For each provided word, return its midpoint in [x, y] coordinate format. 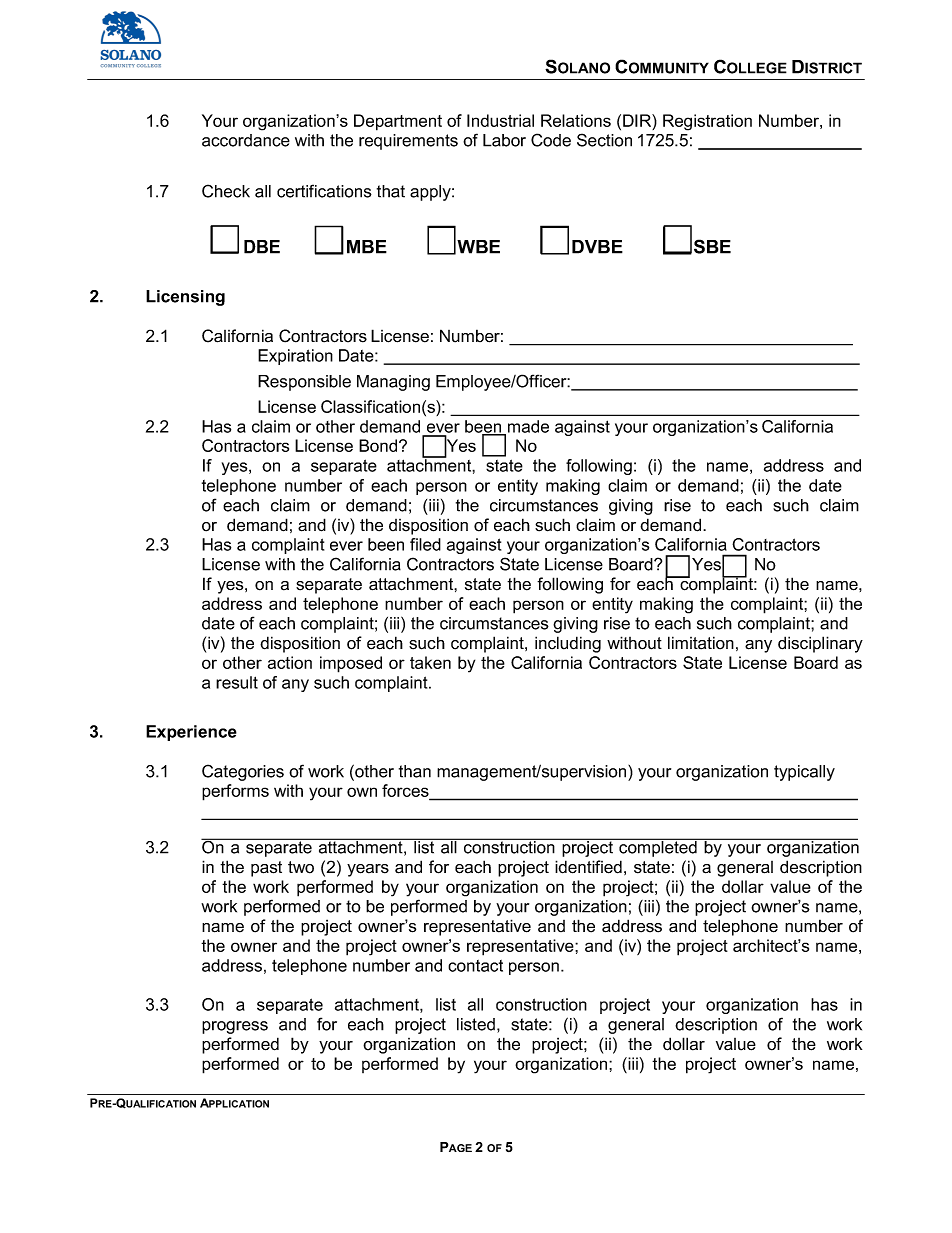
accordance [246, 140]
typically [804, 773]
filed [425, 544]
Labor [504, 140]
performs [235, 792]
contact [475, 966]
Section [604, 140]
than [415, 771]
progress [235, 1027]
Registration [707, 122]
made [528, 426]
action [290, 662]
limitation [701, 643]
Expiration [295, 357]
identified [588, 867]
